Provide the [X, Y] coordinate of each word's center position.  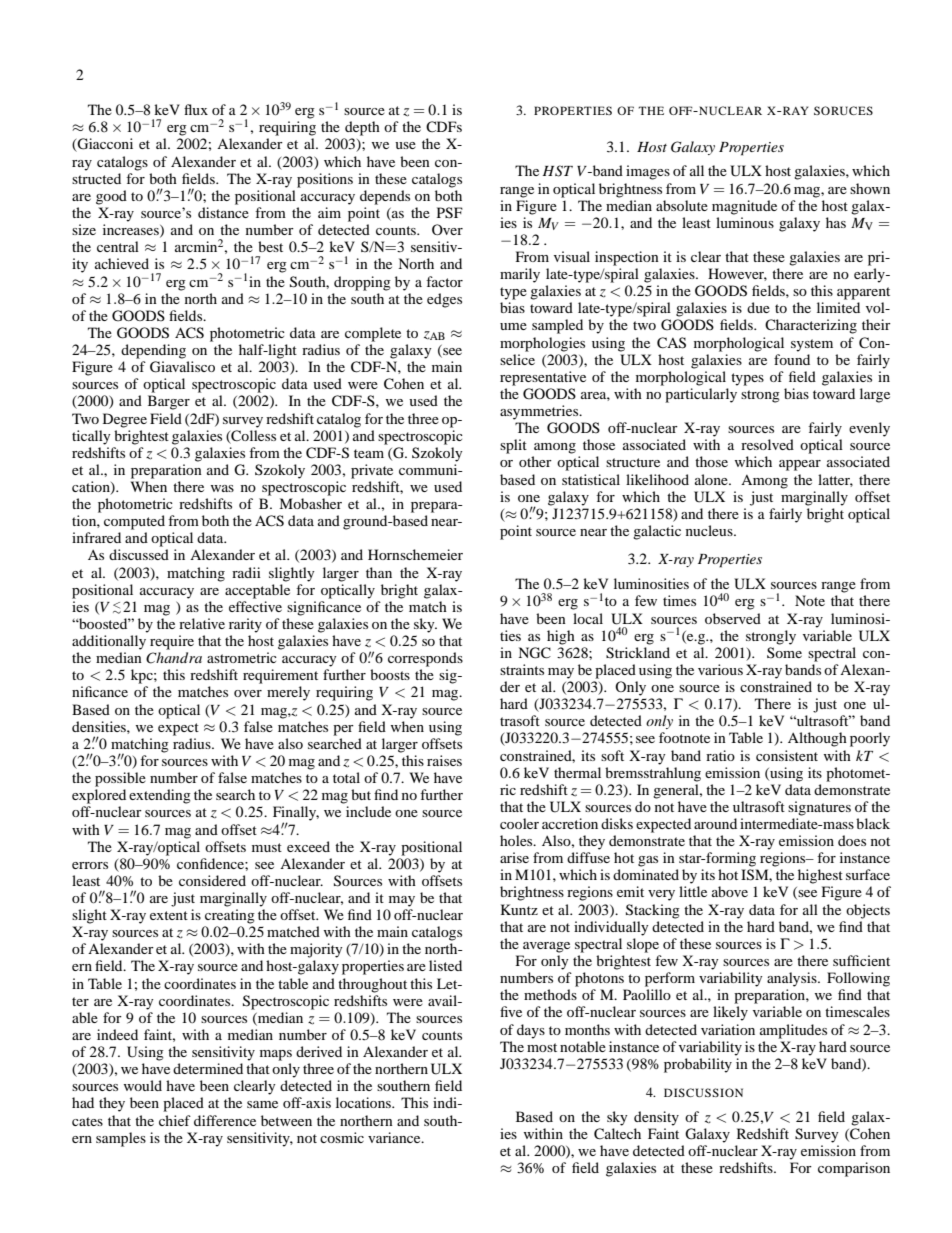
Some [784, 652]
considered [212, 880]
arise [514, 857]
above [730, 891]
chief [175, 1120]
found [792, 359]
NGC [534, 653]
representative [543, 378]
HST [557, 171]
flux [196, 109]
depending [153, 351]
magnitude [744, 207]
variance [395, 1137]
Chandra [174, 658]
